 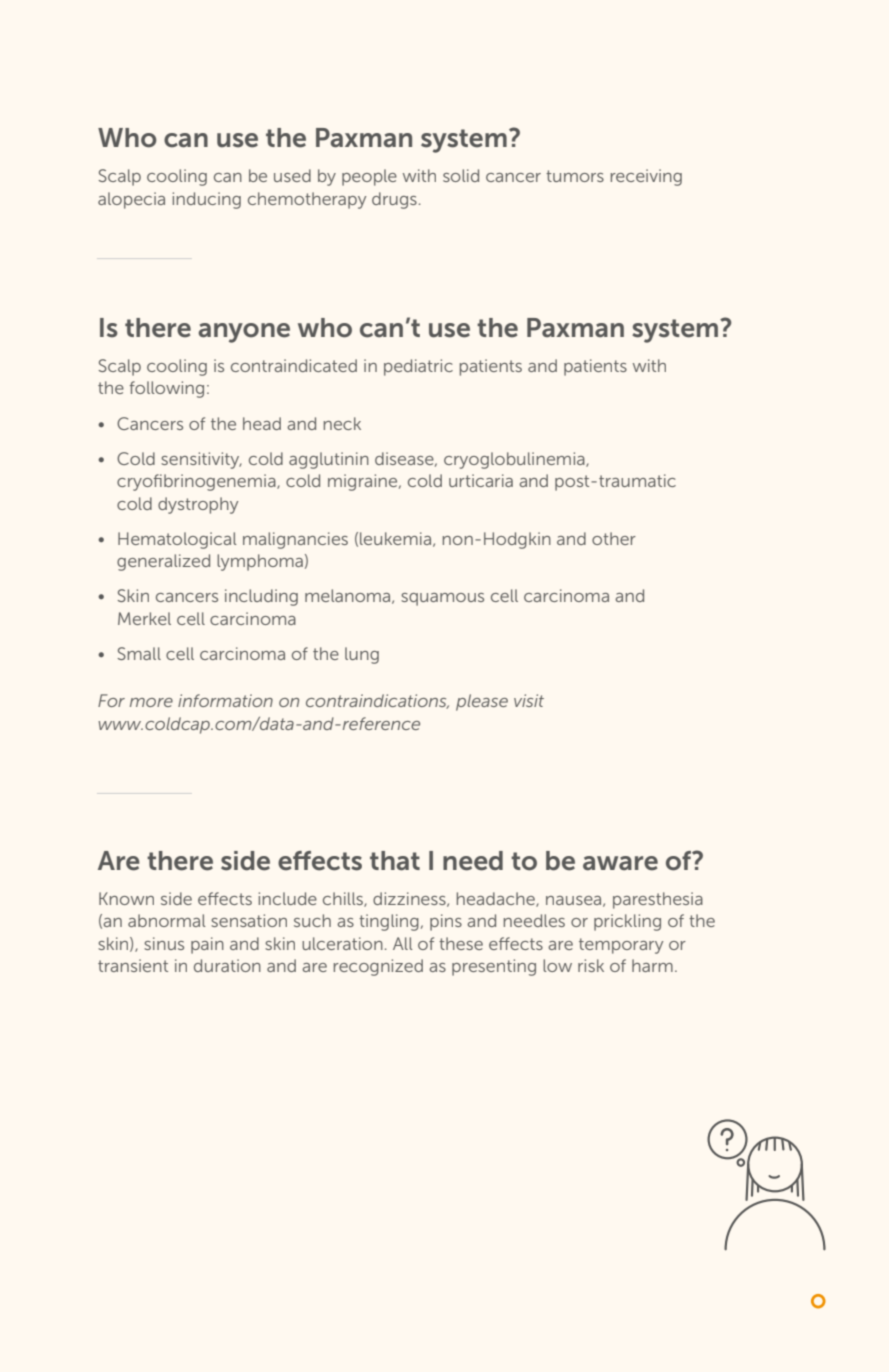 What do you see at coordinates (163, 562) in the image?
I see `generalized` at bounding box center [163, 562].
